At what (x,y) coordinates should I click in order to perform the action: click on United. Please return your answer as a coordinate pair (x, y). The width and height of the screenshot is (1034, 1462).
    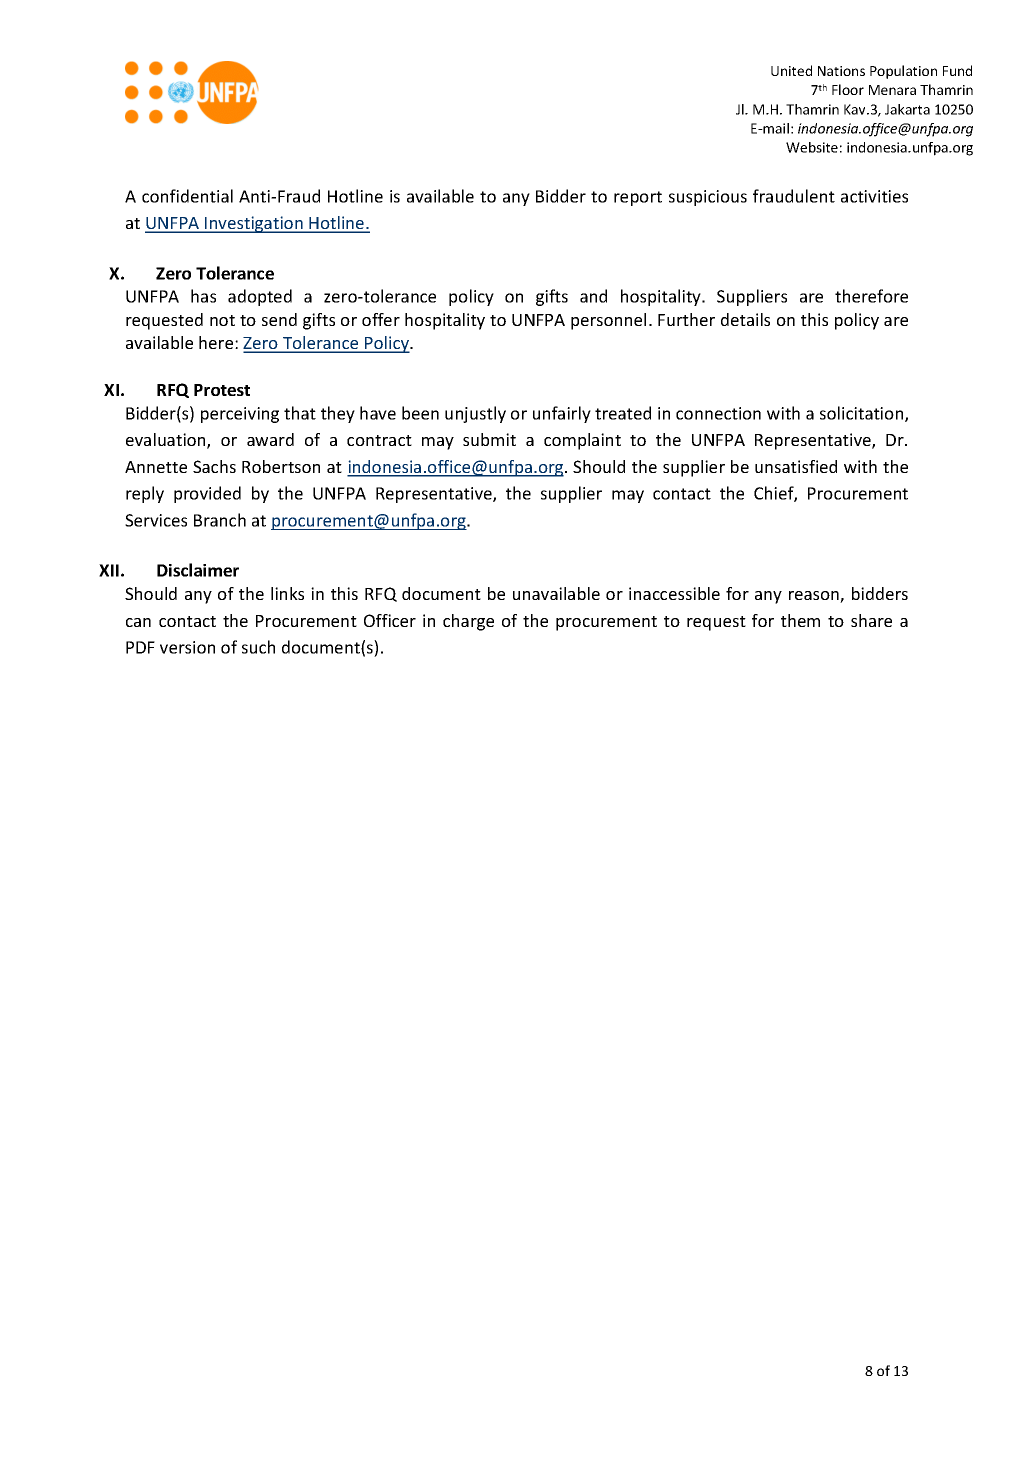
    Looking at the image, I should click on (791, 70).
